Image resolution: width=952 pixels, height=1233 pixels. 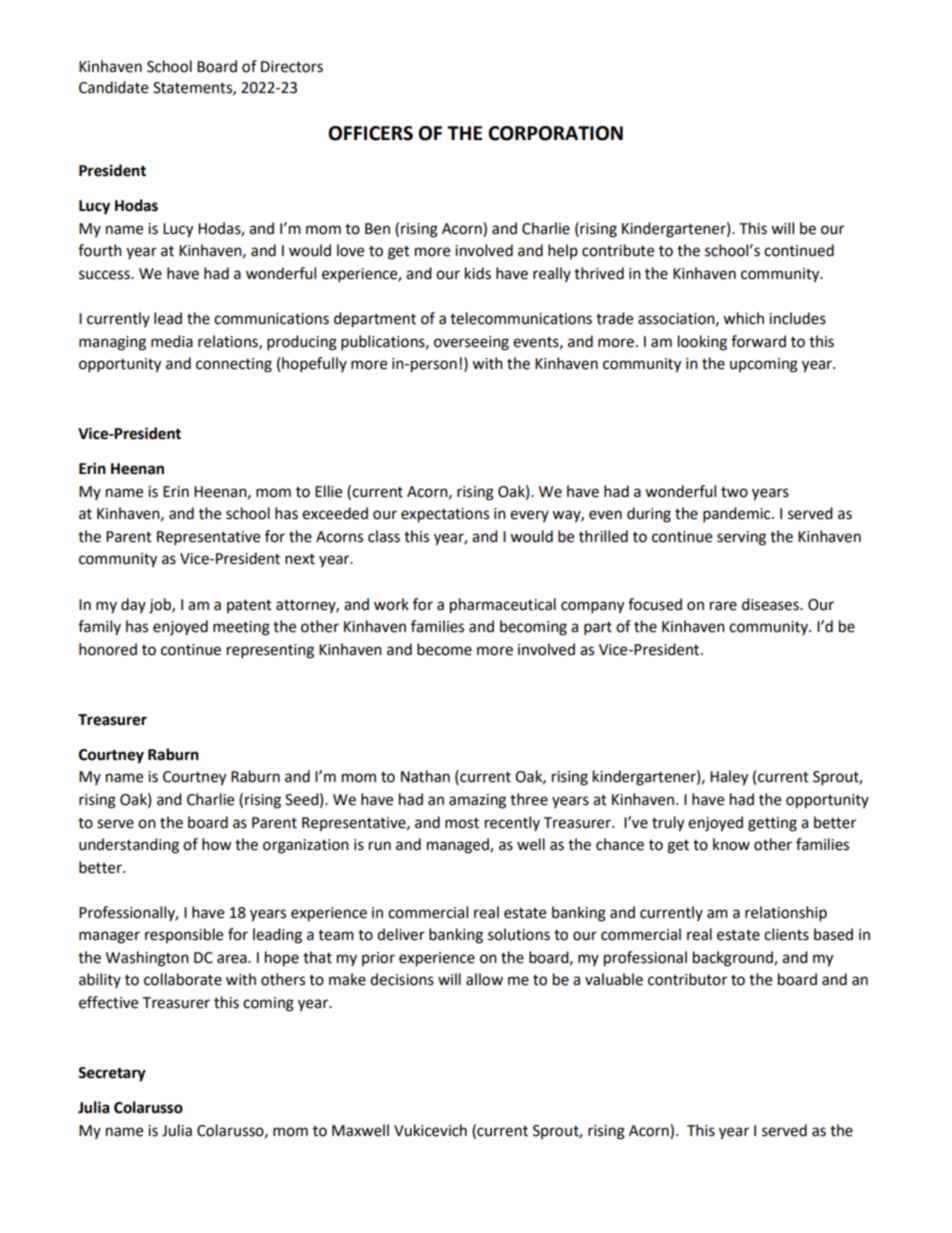 What do you see at coordinates (555, 133) in the screenshot?
I see `CORPORATION` at bounding box center [555, 133].
